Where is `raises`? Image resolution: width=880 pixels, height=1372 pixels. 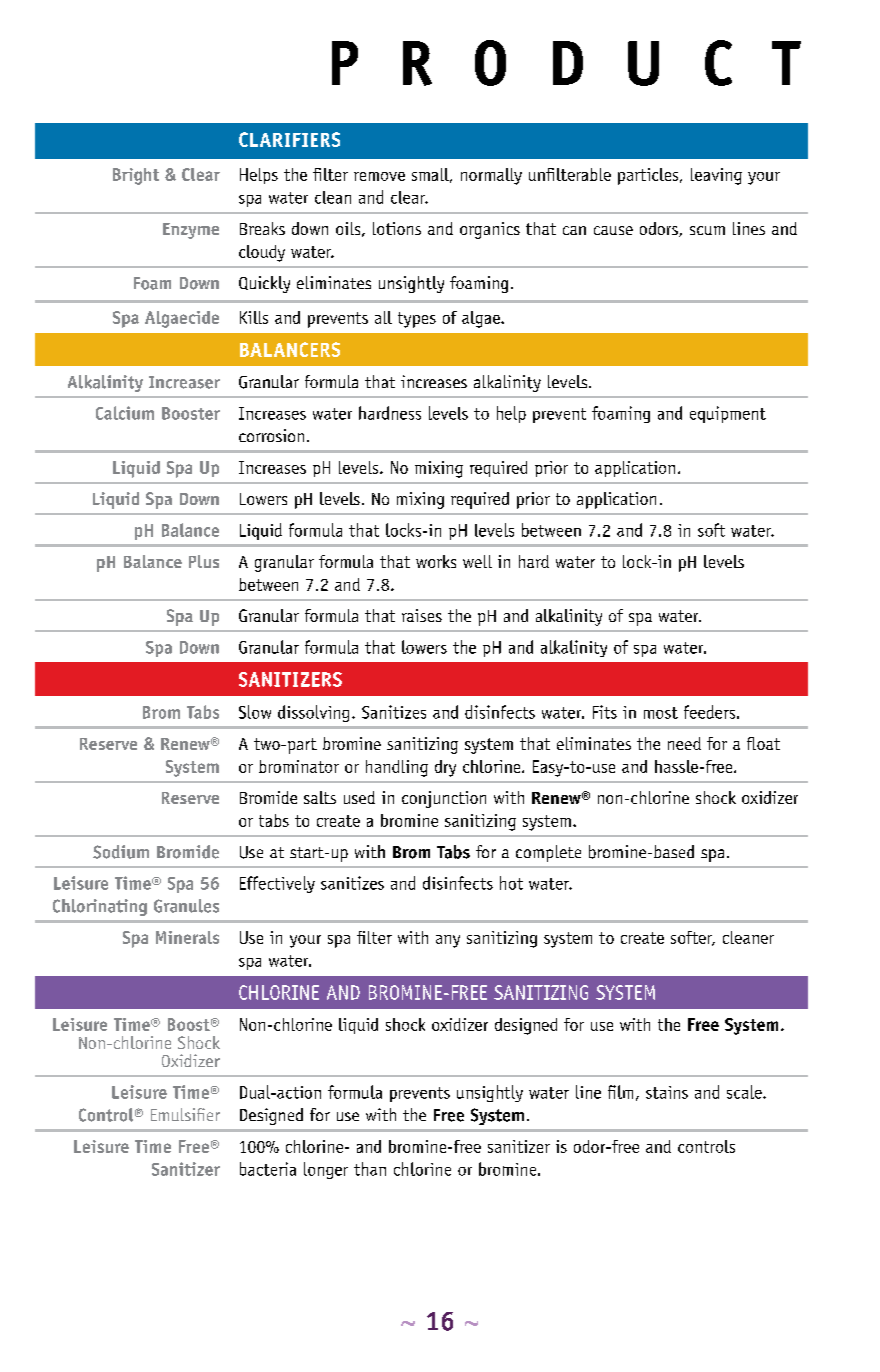 raises is located at coordinates (422, 615).
